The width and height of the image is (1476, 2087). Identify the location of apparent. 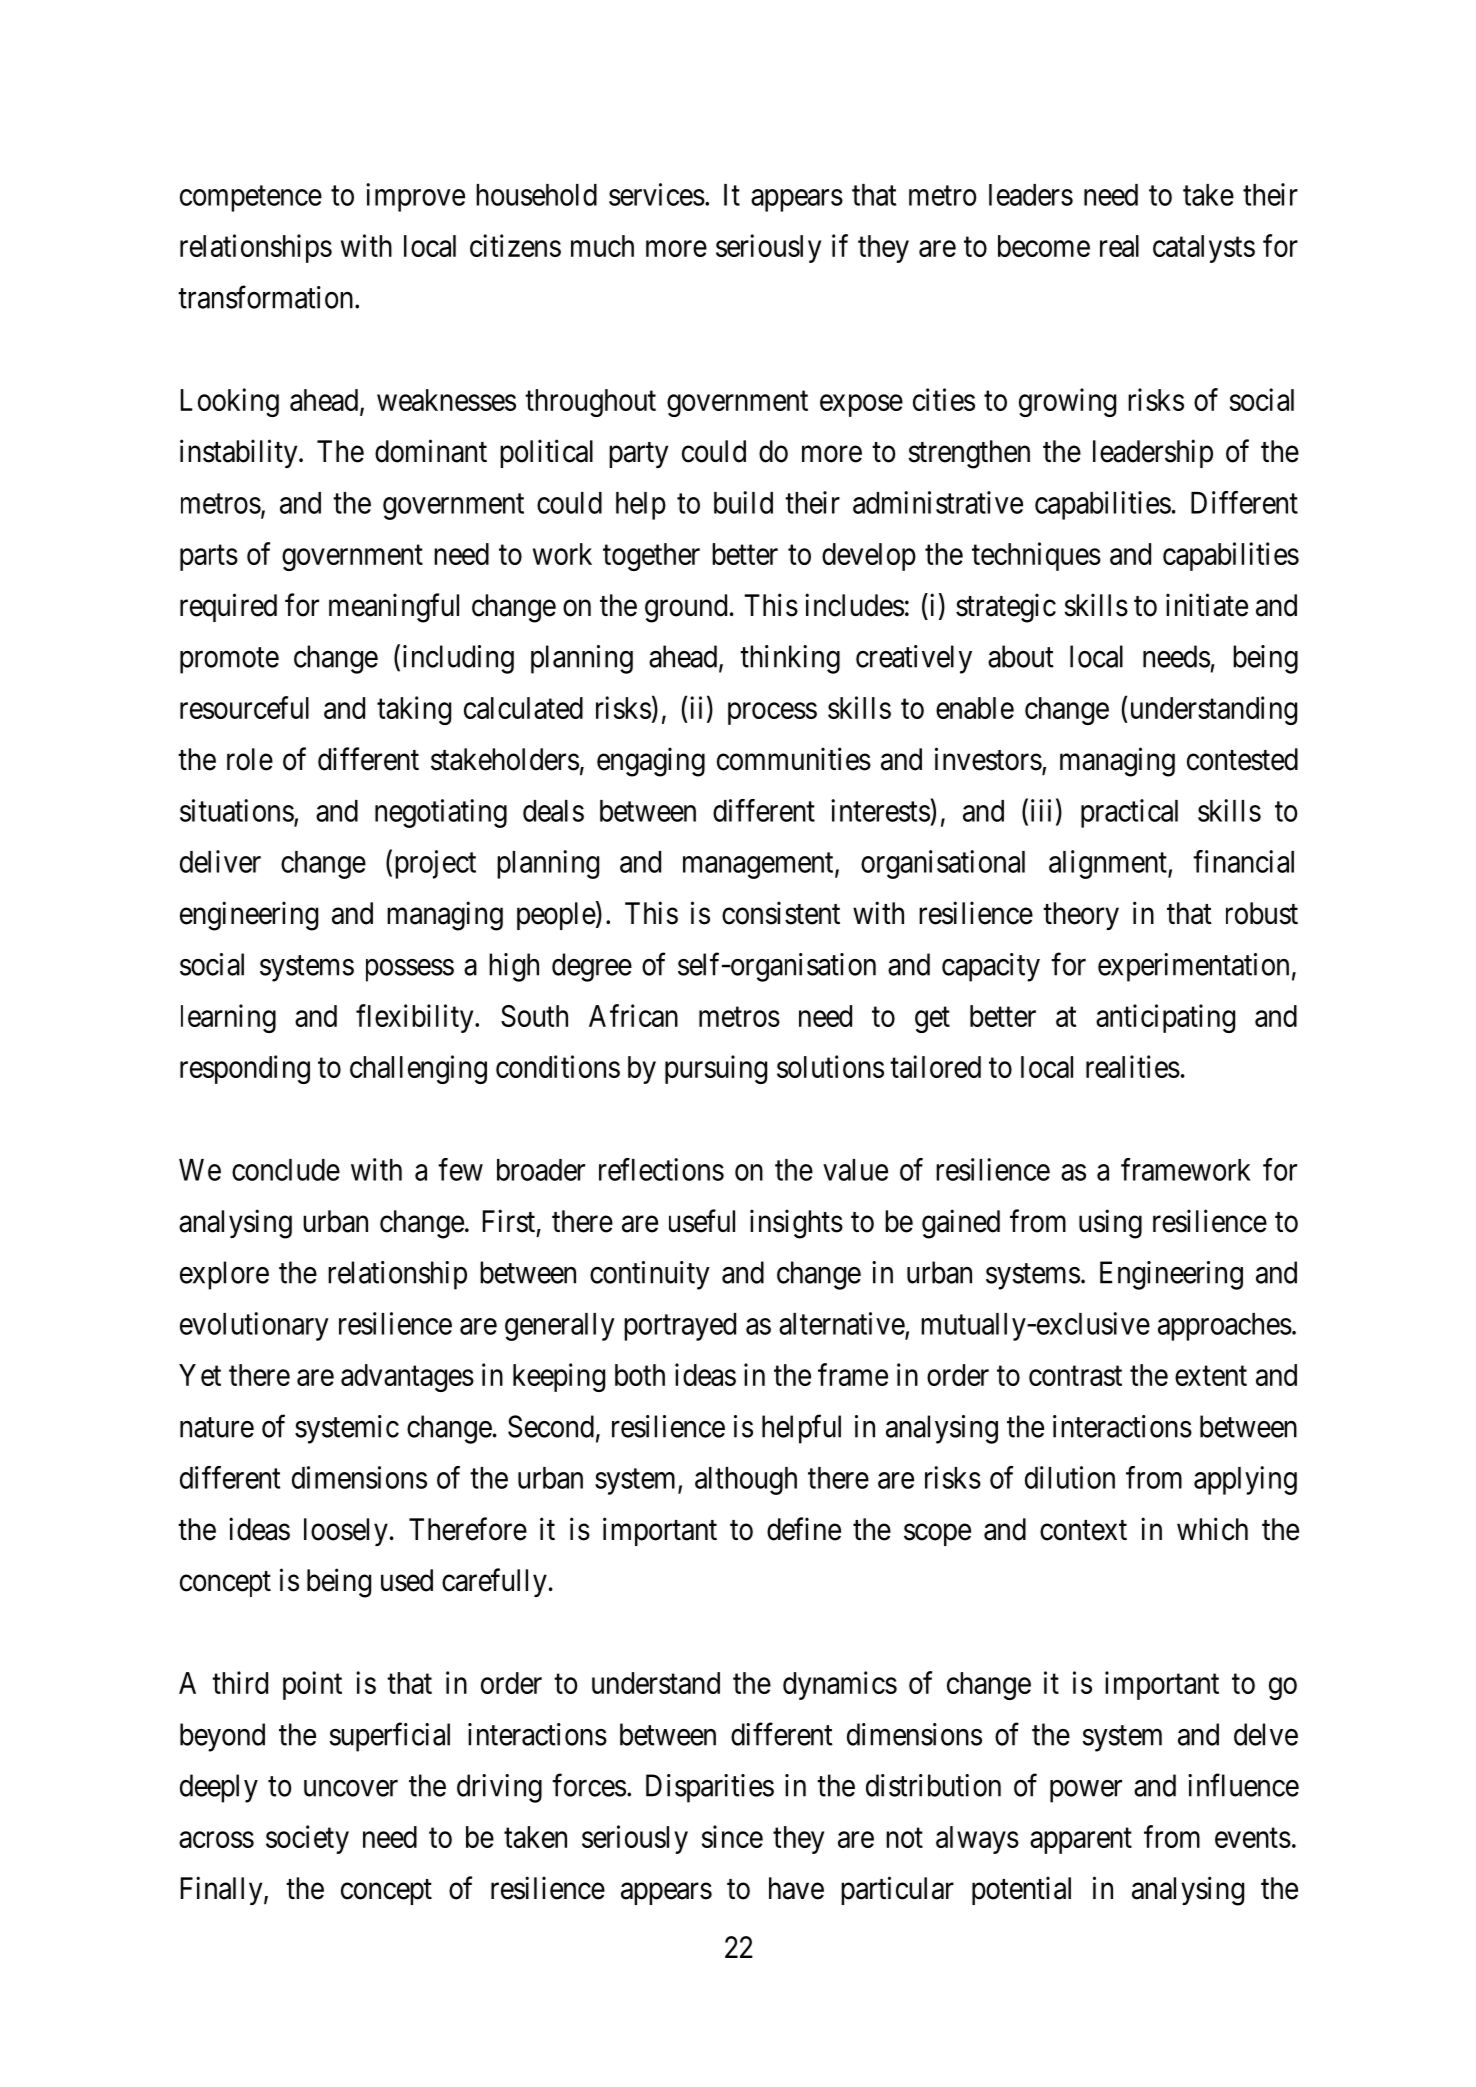
(1081, 1841).
